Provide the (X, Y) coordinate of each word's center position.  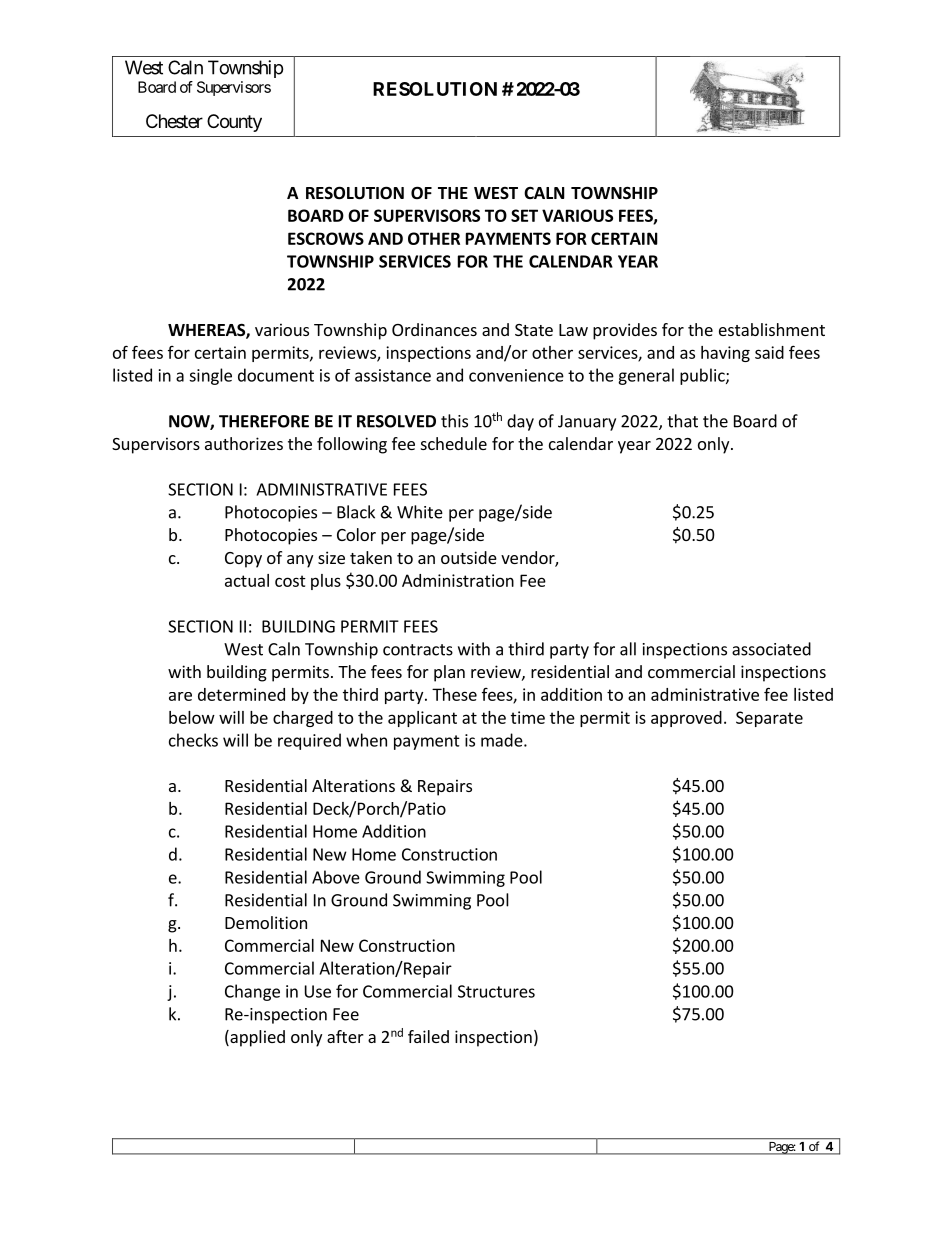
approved (686, 719)
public (703, 376)
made (502, 740)
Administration (458, 580)
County (234, 123)
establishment (772, 329)
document (276, 375)
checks (193, 740)
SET (524, 215)
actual (247, 580)
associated (771, 649)
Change (252, 992)
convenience (516, 375)
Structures (496, 991)
